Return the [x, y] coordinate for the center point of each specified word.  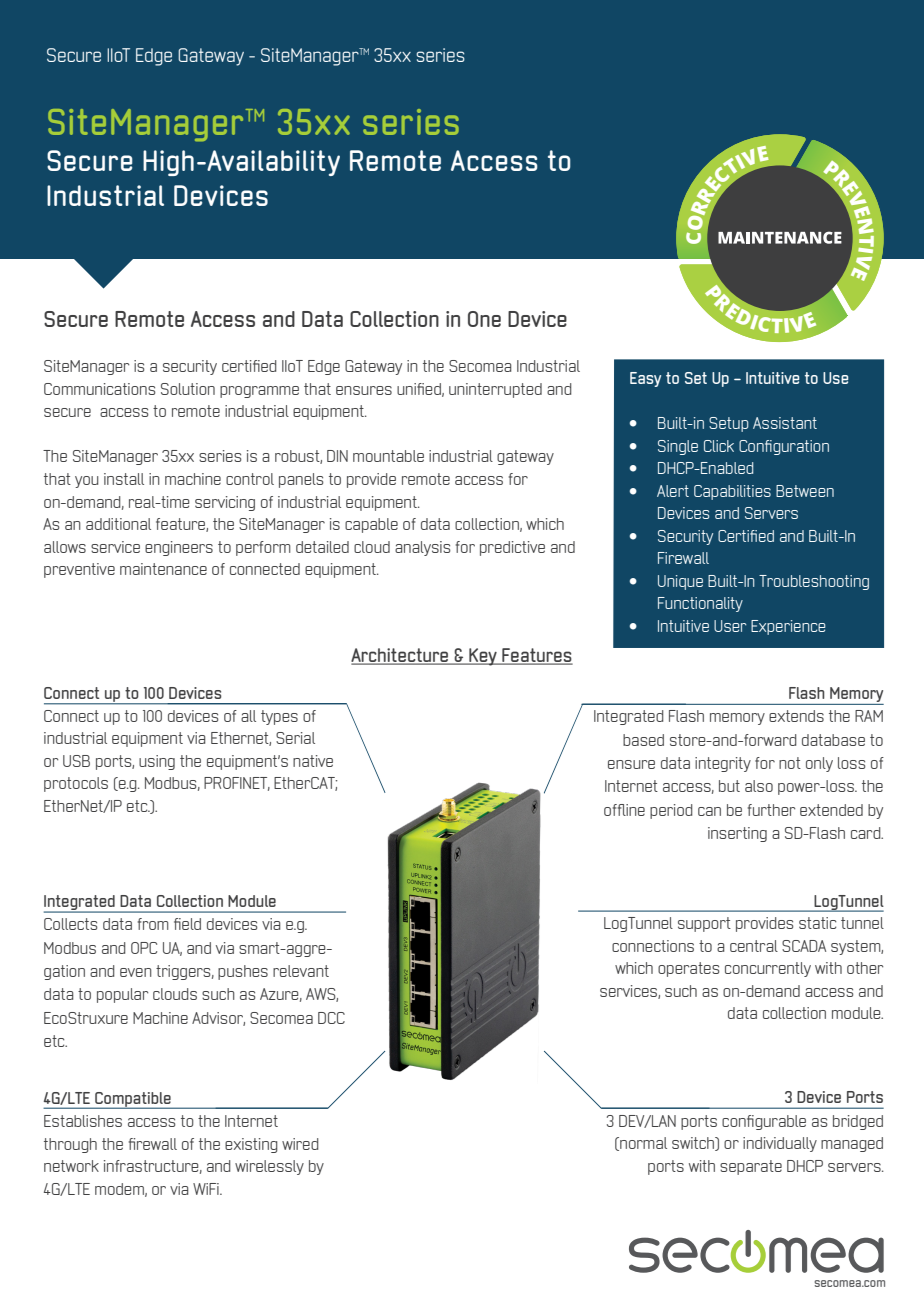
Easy [645, 379]
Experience [788, 627]
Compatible [133, 1100]
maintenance [163, 569]
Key [483, 657]
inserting [737, 834]
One [484, 319]
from [153, 924]
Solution [188, 389]
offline [624, 810]
